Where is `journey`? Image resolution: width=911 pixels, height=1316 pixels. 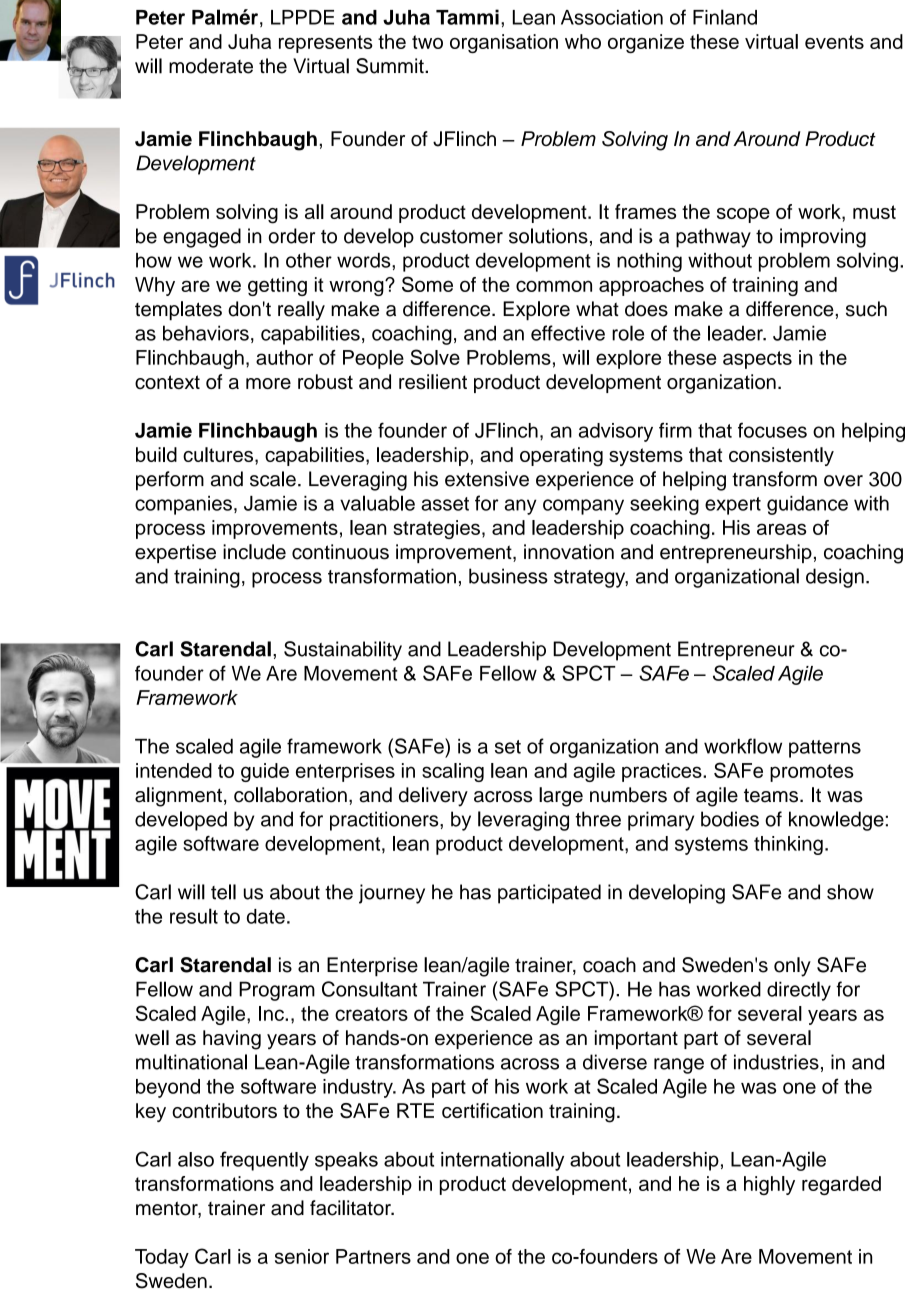 journey is located at coordinates (392, 894).
